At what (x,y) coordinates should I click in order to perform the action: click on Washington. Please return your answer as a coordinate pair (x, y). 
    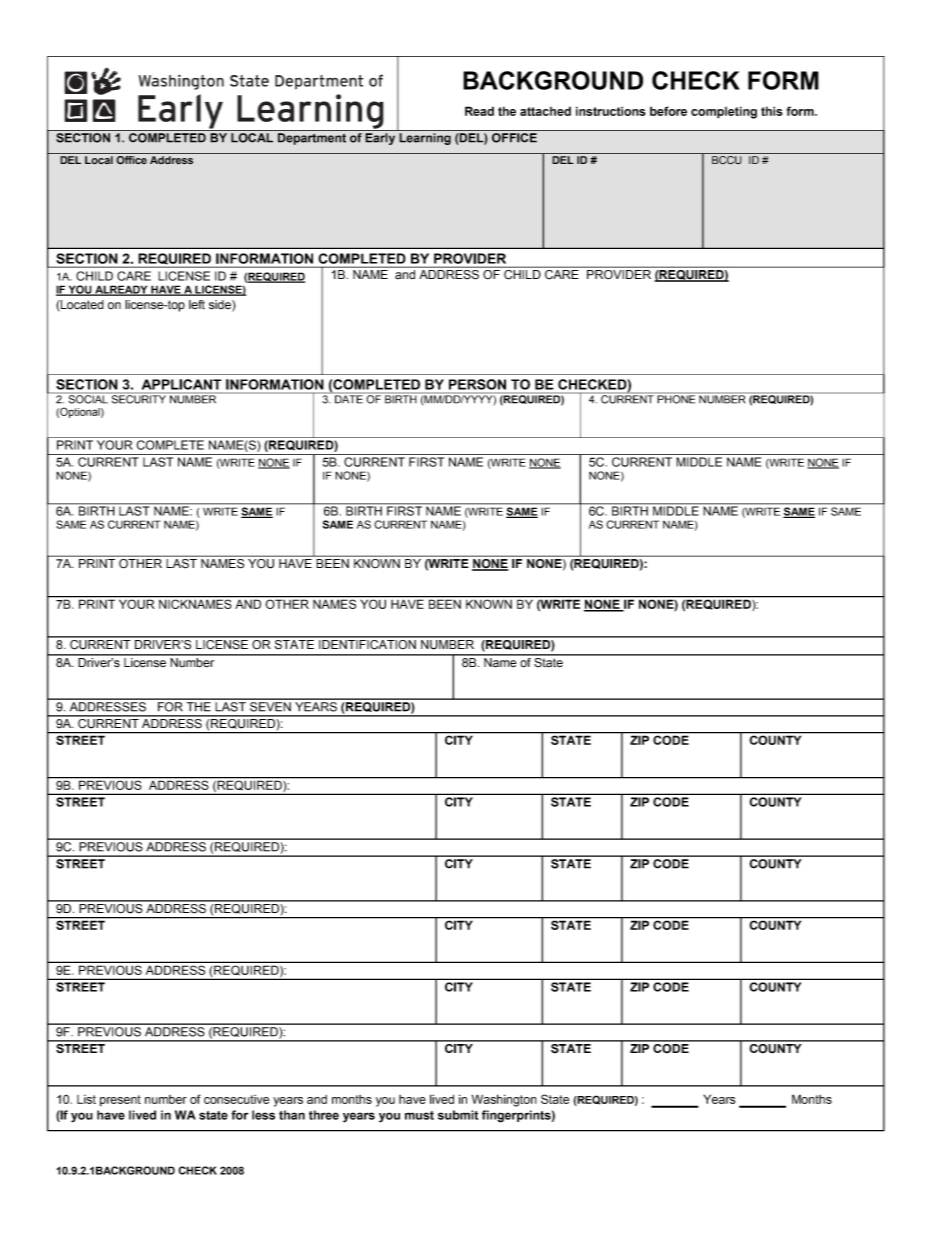
    Looking at the image, I should click on (504, 1100).
